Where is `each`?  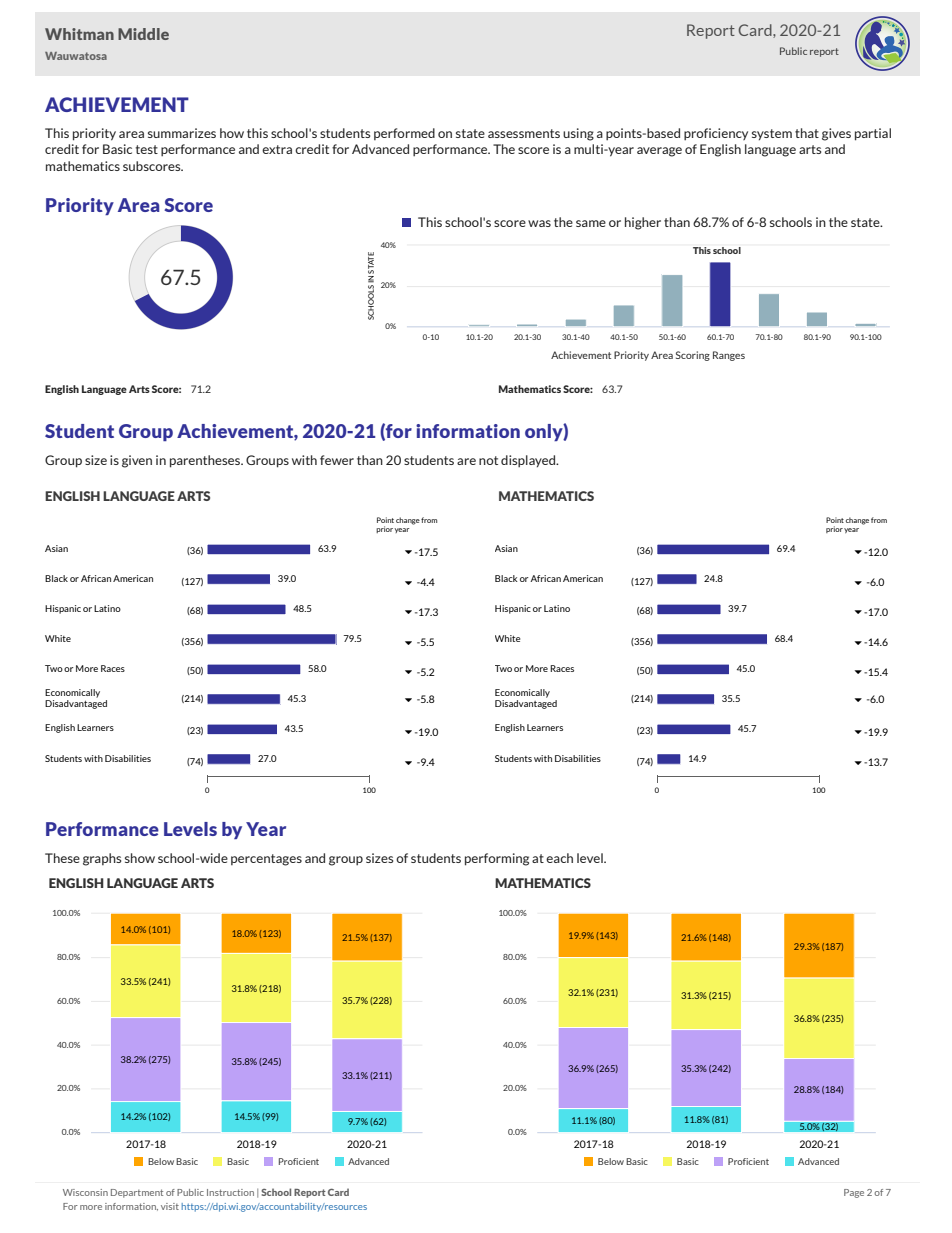
each is located at coordinates (559, 858).
